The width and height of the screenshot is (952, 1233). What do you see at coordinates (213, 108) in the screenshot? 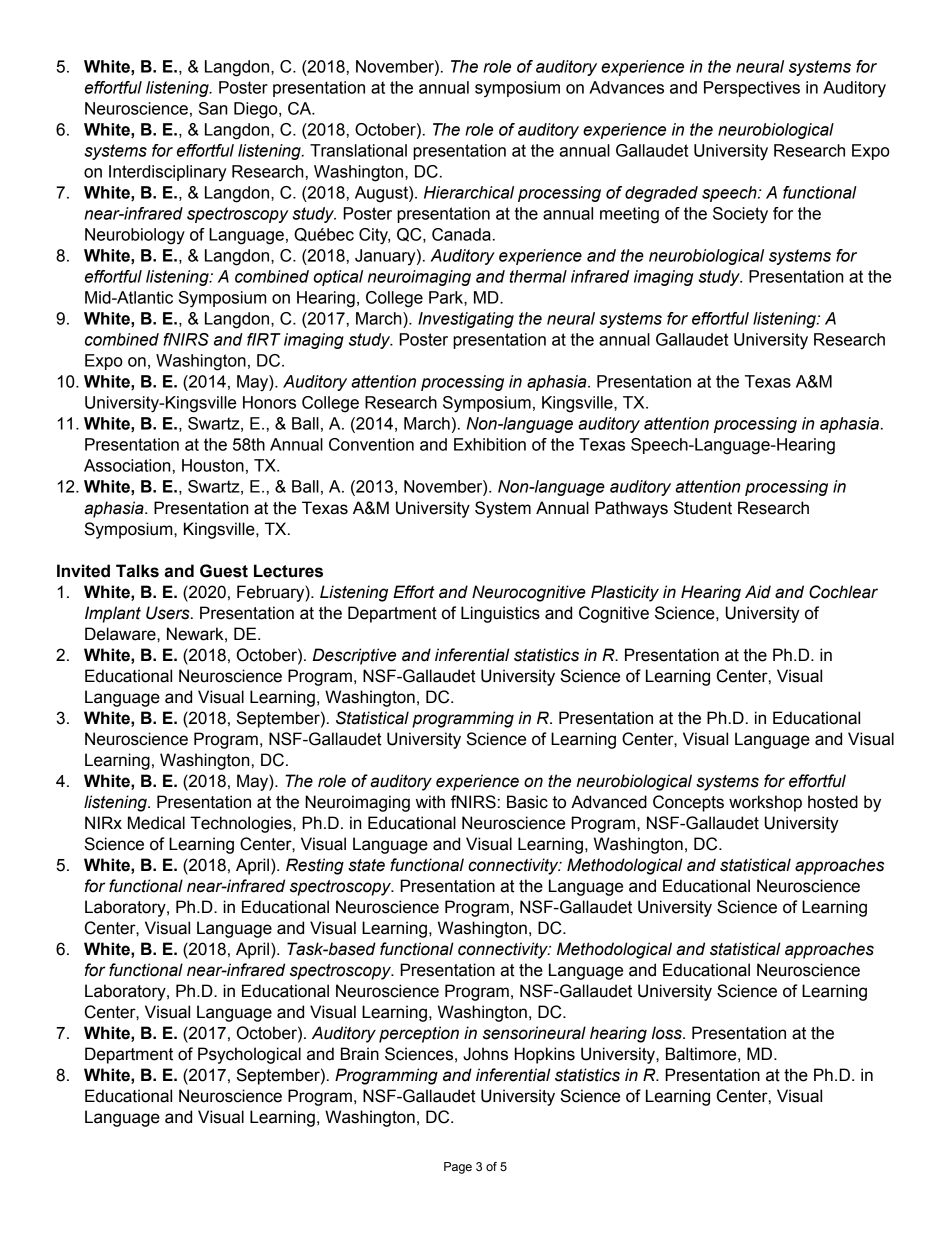
I see `San` at bounding box center [213, 108].
